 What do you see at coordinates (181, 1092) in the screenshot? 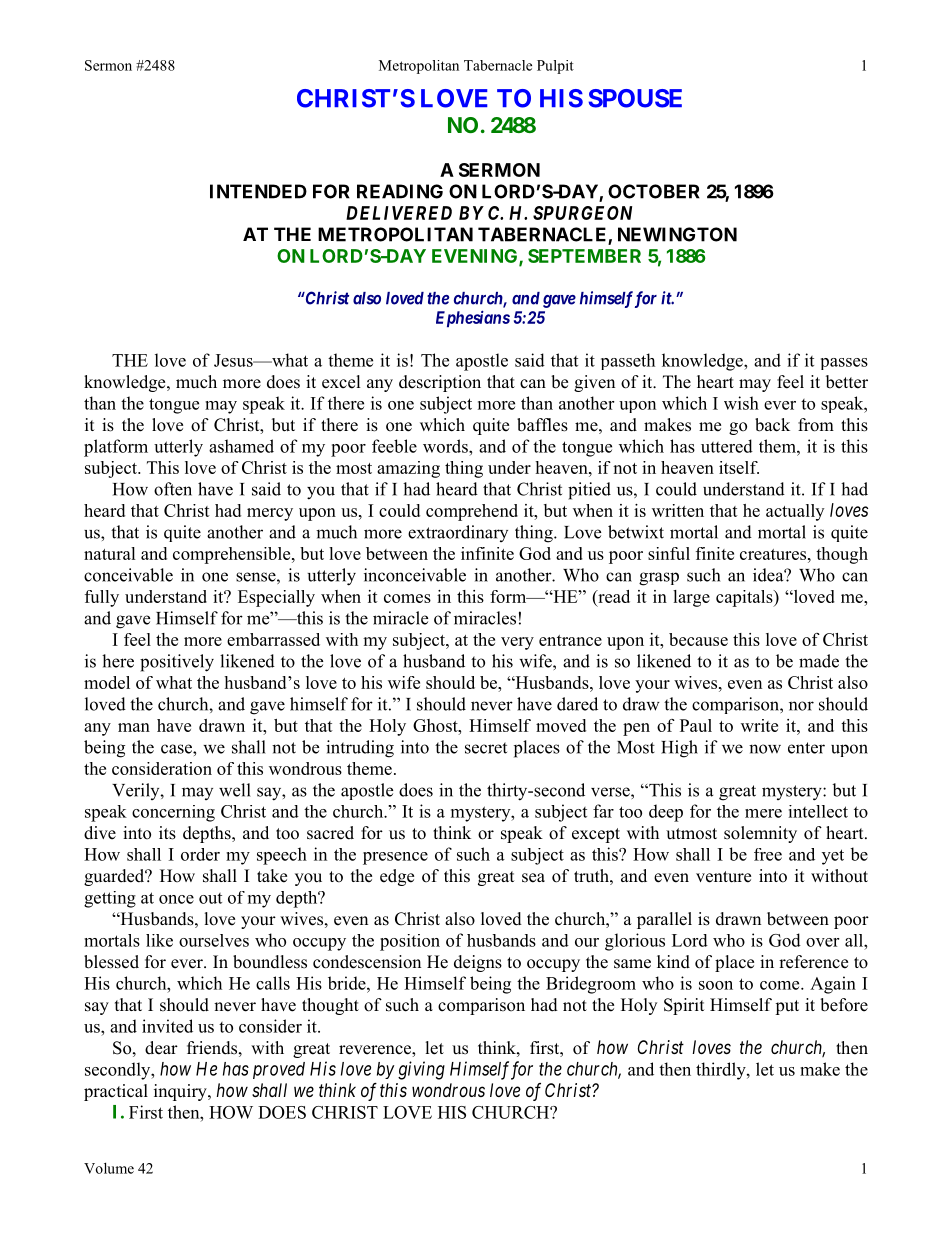
I see `inquiry` at bounding box center [181, 1092].
